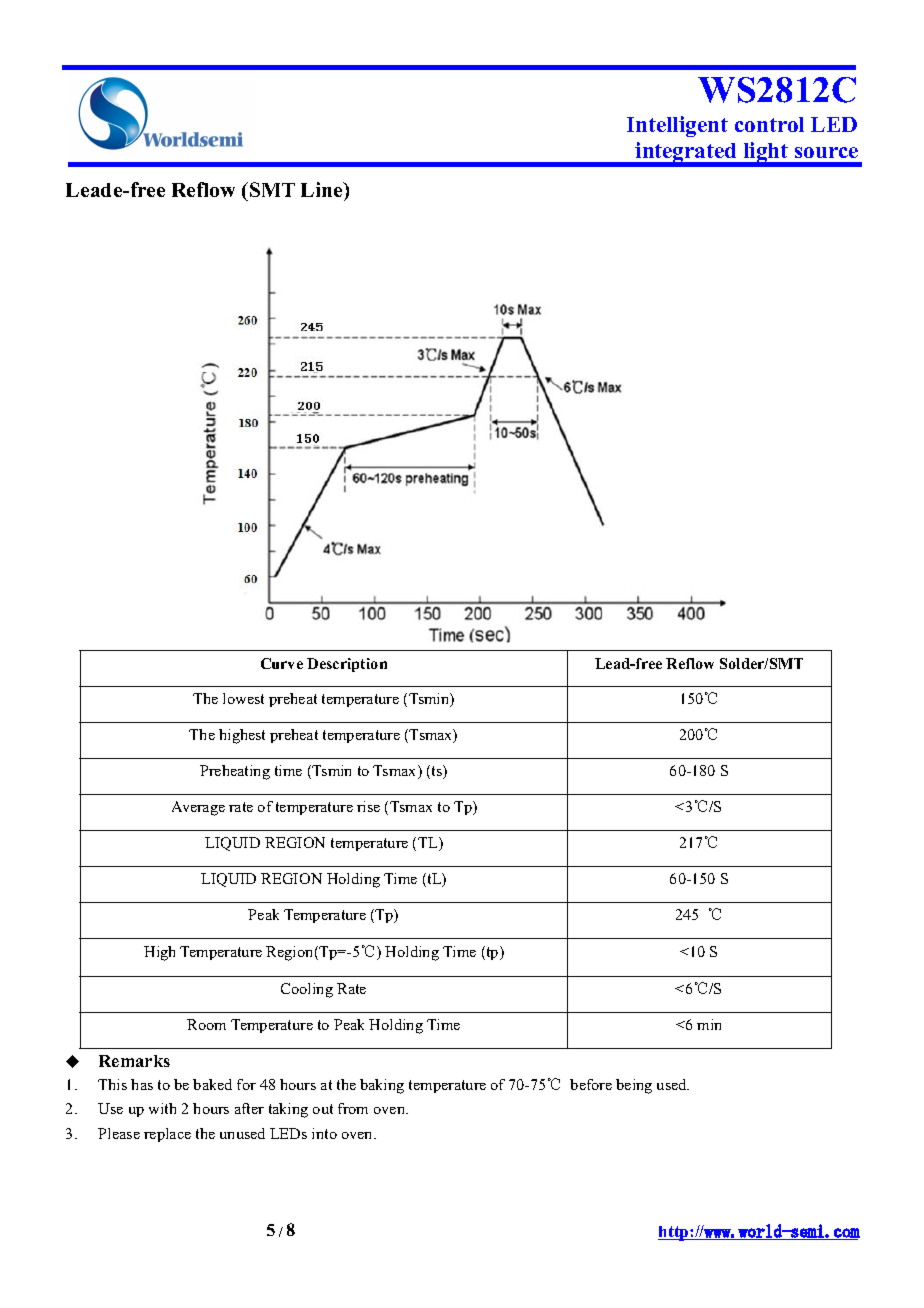 The width and height of the page is (924, 1308). Describe the element at coordinates (347, 665) in the page. I see `Description` at that location.
